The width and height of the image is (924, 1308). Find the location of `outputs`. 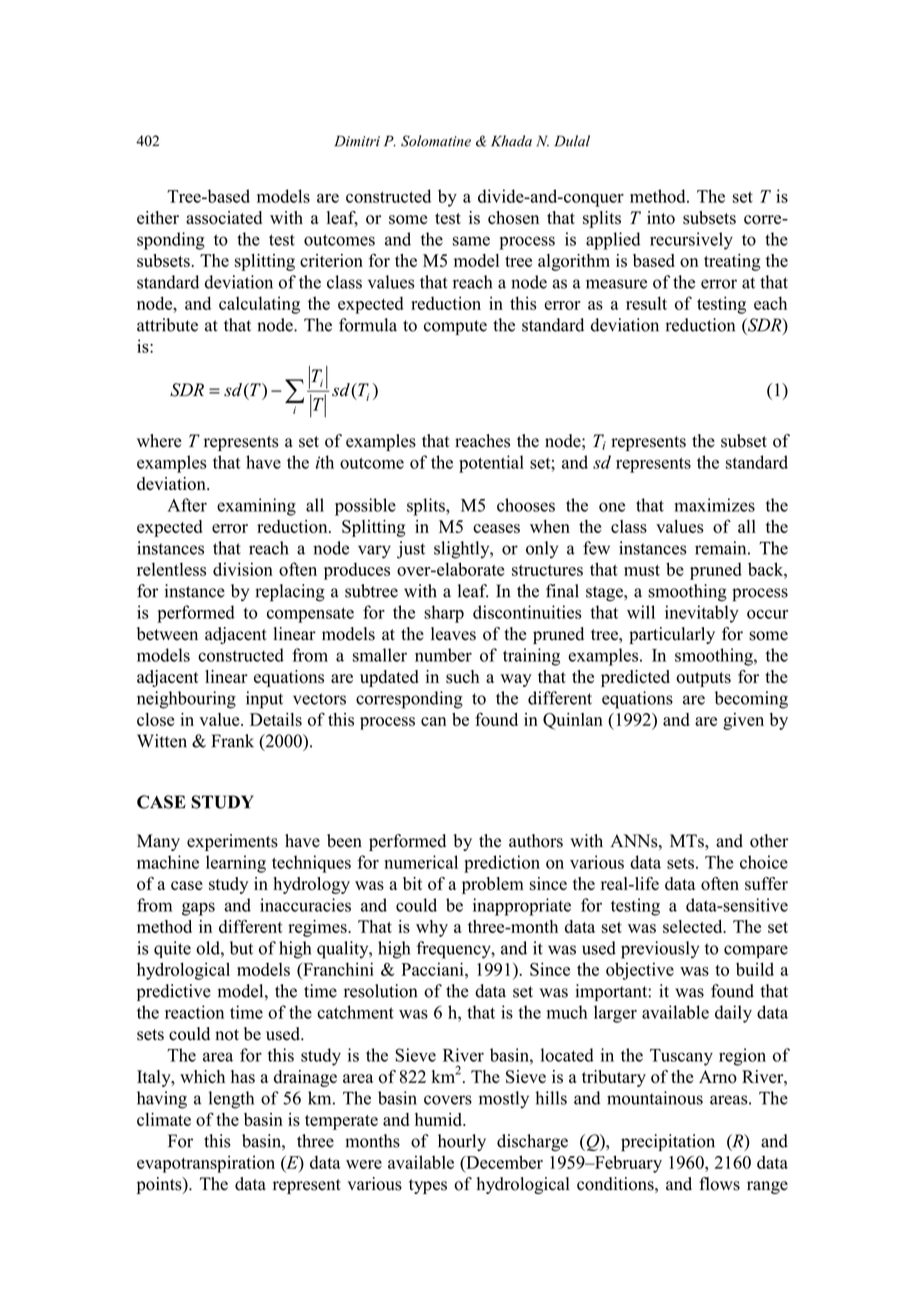

outputs is located at coordinates (703, 679).
